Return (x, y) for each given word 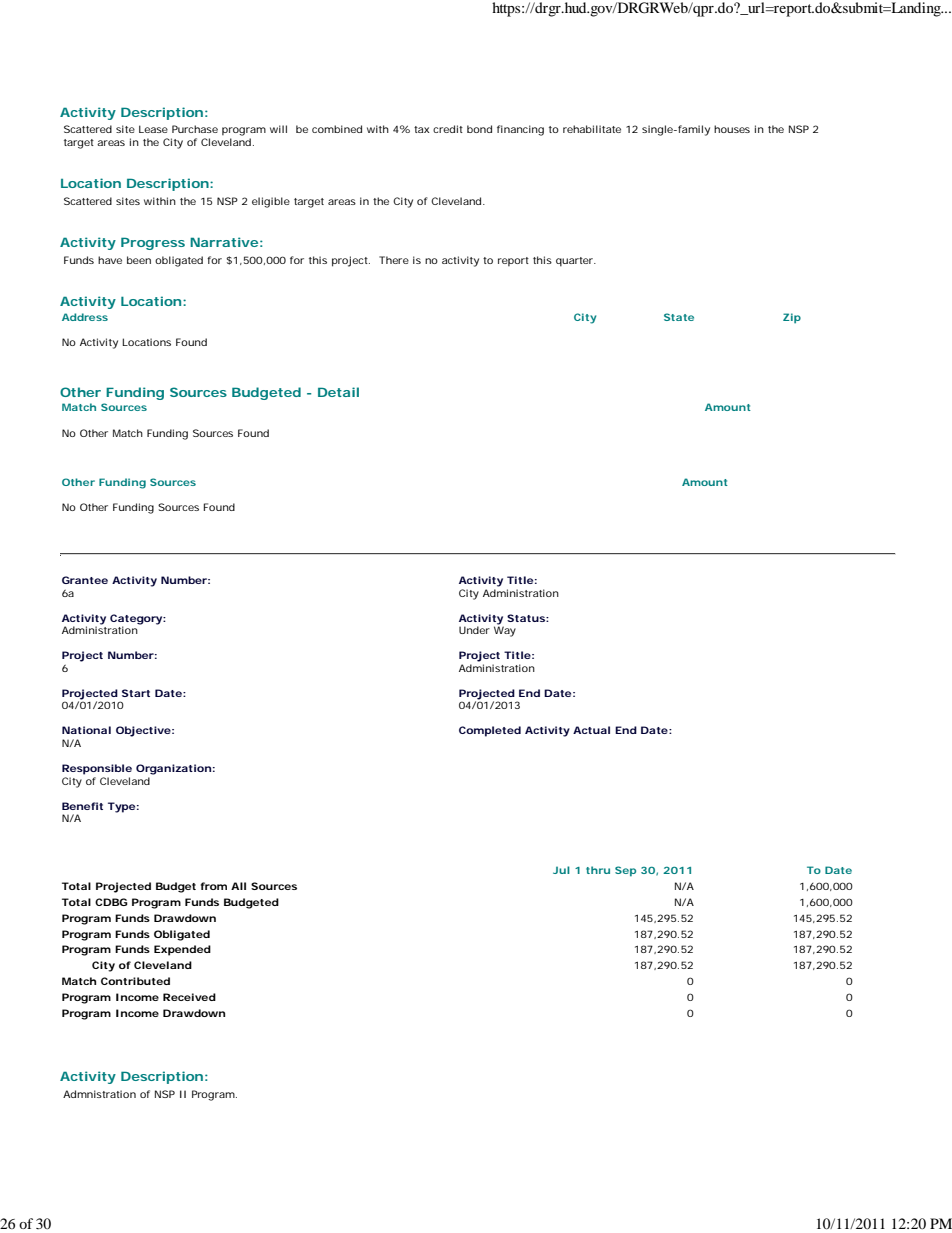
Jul (561, 870)
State (679, 317)
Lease (153, 129)
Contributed (135, 981)
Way (505, 630)
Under (474, 630)
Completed (490, 731)
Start (136, 693)
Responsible (97, 769)
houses (732, 129)
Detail (338, 392)
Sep (625, 871)
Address (85, 317)
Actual (591, 730)
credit (448, 129)
